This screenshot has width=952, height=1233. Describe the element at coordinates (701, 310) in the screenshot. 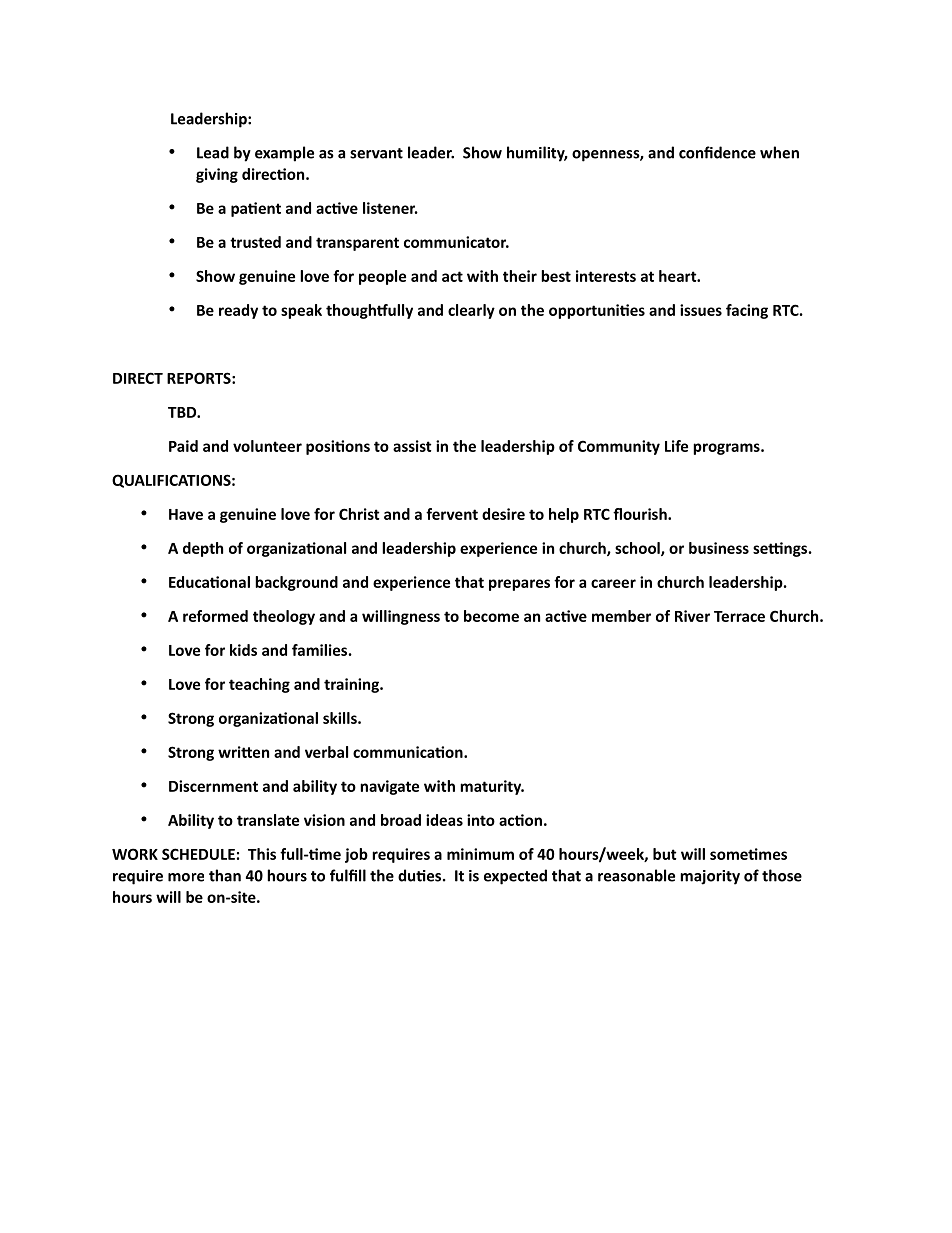

I see `issues` at that location.
